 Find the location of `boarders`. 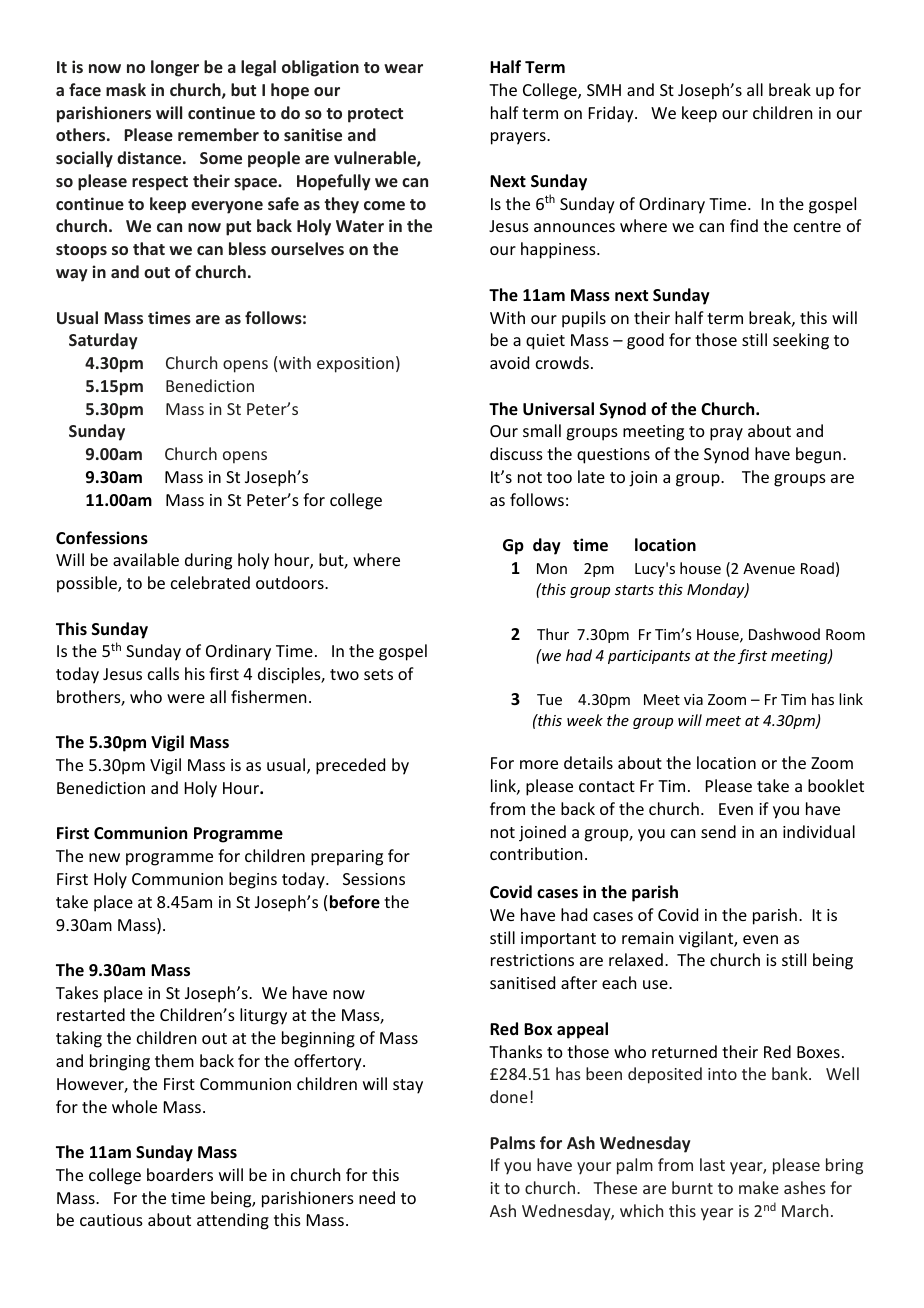

boarders is located at coordinates (180, 1174).
